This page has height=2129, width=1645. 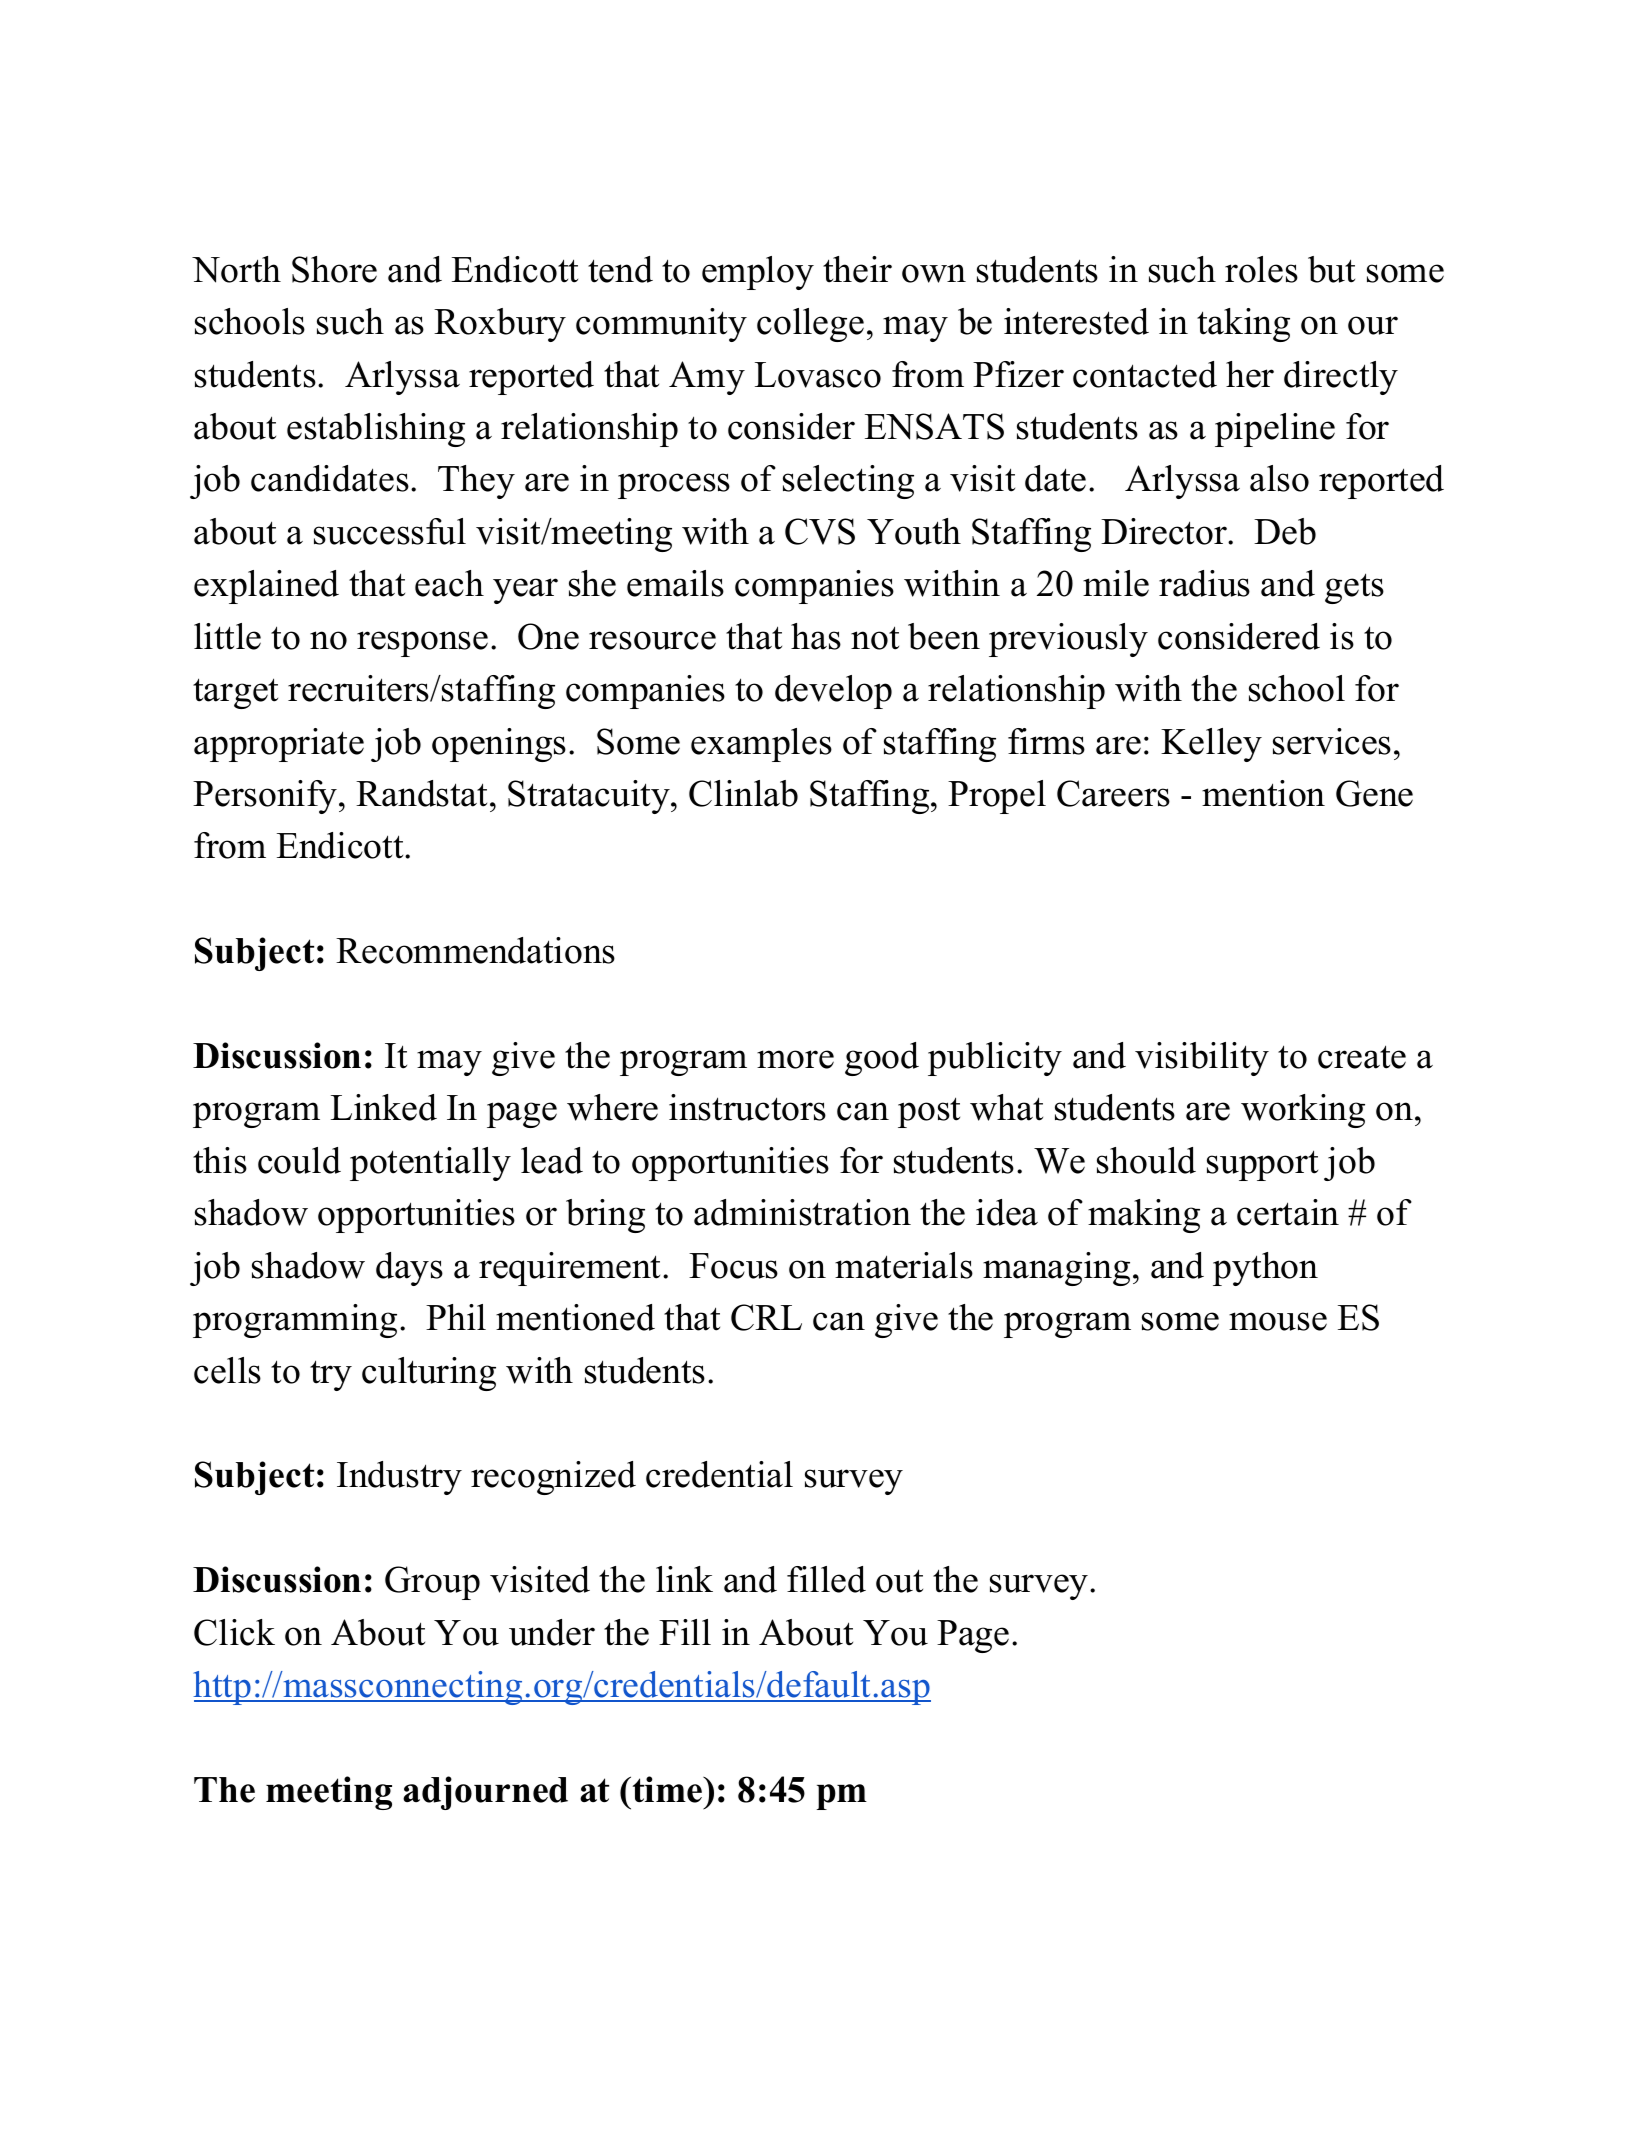 I want to click on Focus, so click(x=733, y=1266).
